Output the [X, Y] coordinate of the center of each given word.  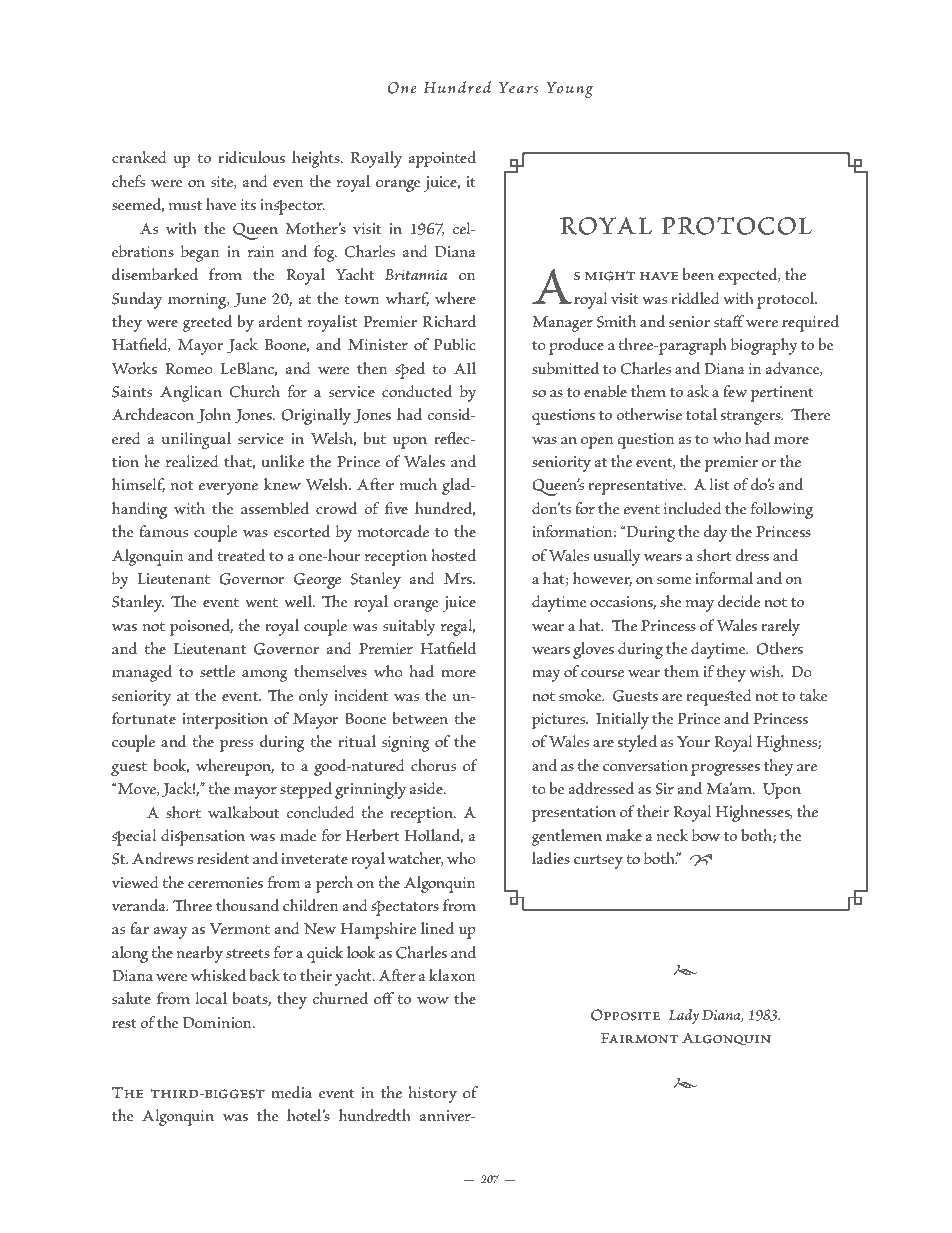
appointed [442, 159]
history [432, 1094]
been [698, 274]
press [236, 746]
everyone [228, 489]
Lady [684, 1017]
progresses [725, 770]
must [185, 206]
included [693, 508]
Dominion [218, 1023]
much [418, 484]
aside [427, 788]
